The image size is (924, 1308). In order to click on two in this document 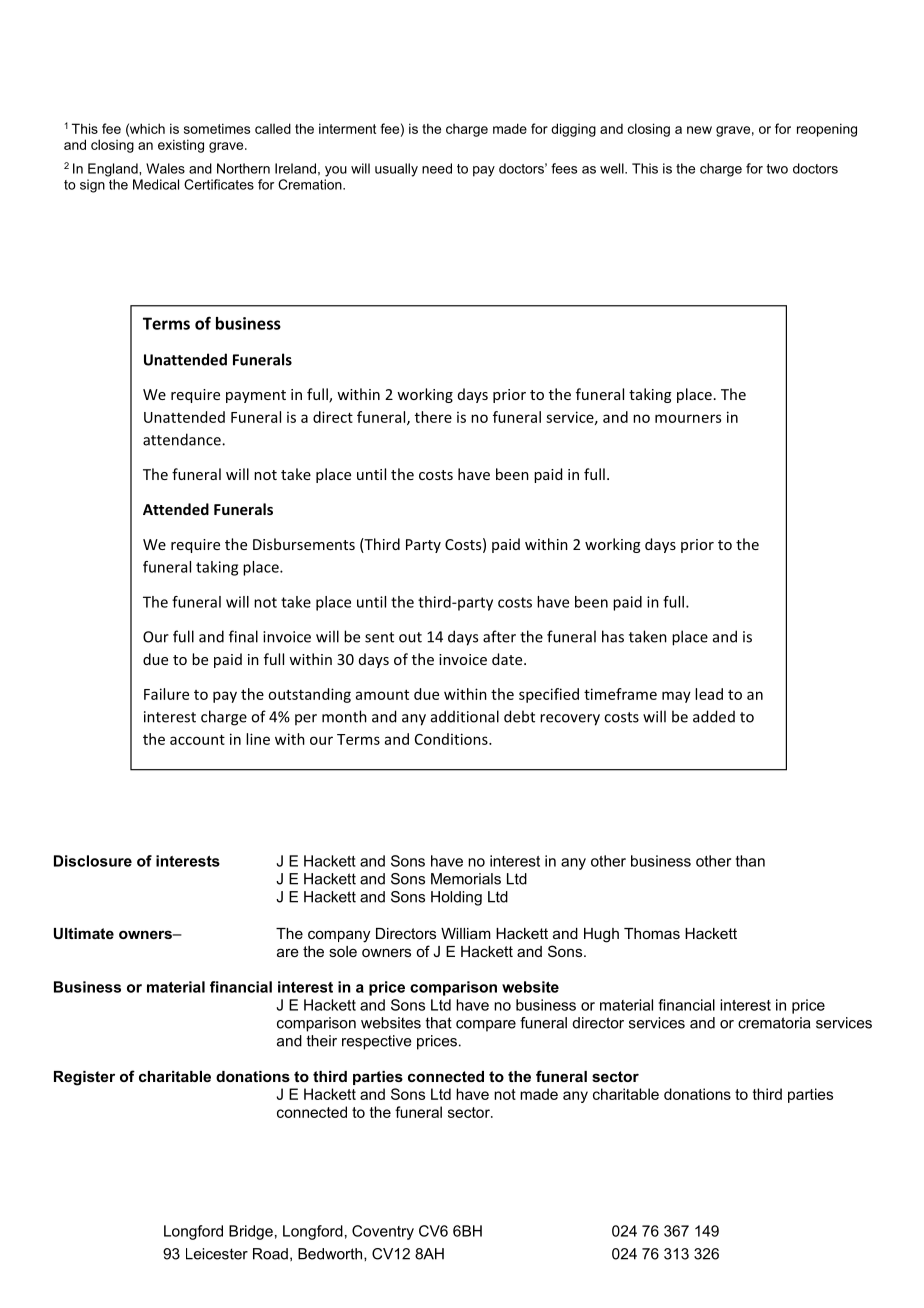, I will do `click(777, 169)`.
